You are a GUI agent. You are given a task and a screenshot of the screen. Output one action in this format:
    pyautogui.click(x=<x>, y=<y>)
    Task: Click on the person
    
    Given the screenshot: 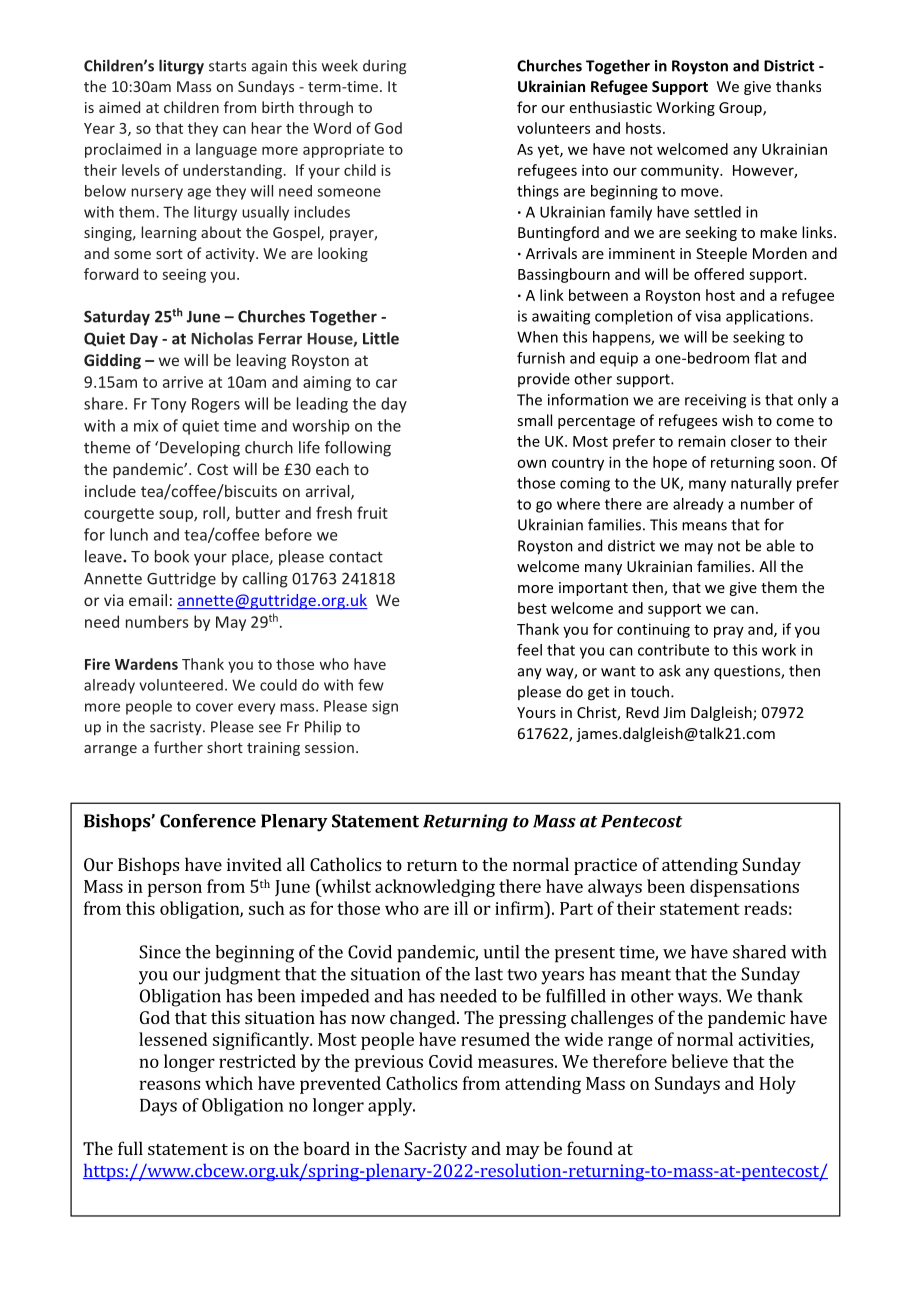 What is the action you would take?
    pyautogui.click(x=175, y=890)
